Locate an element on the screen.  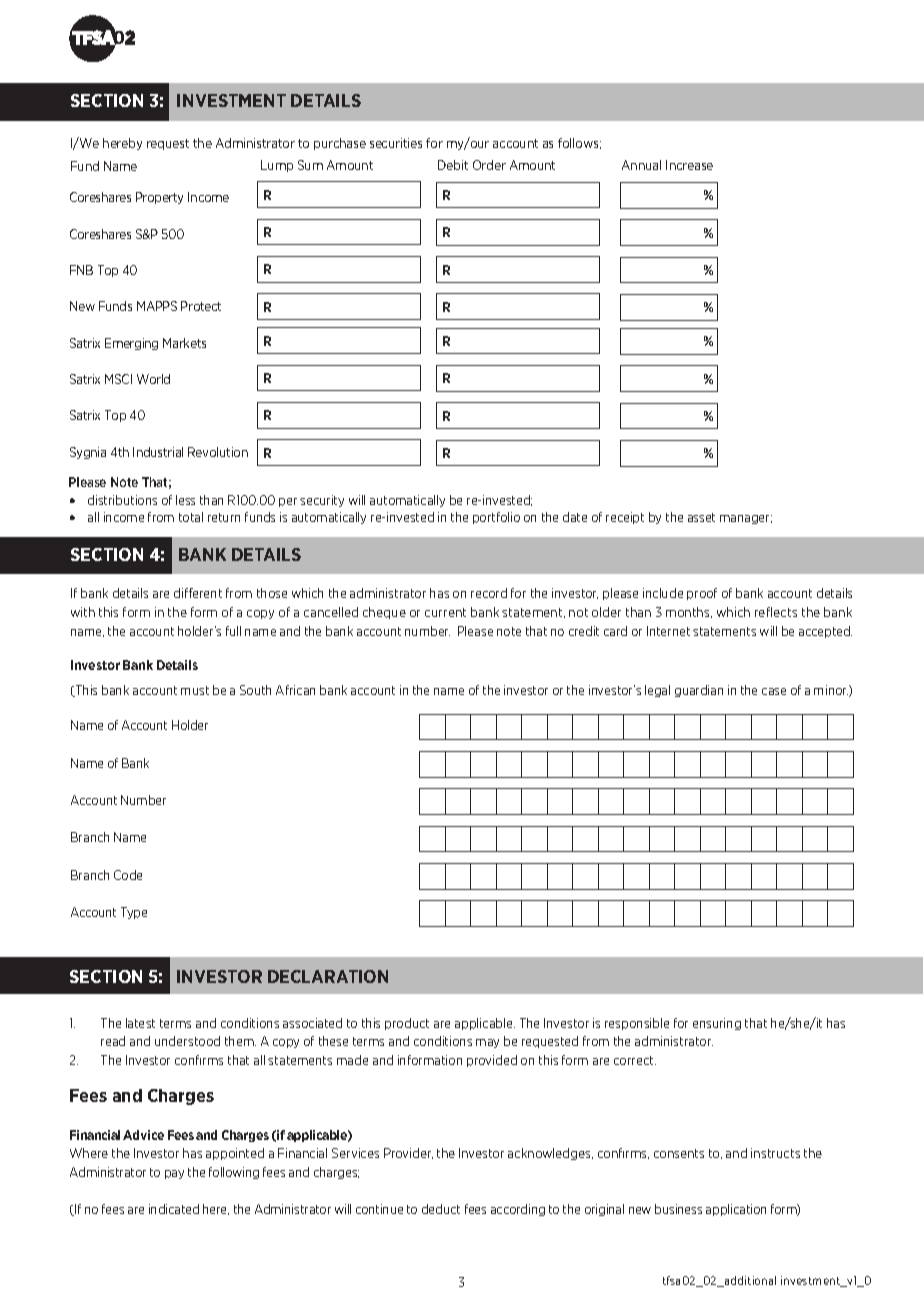
case is located at coordinates (774, 691).
